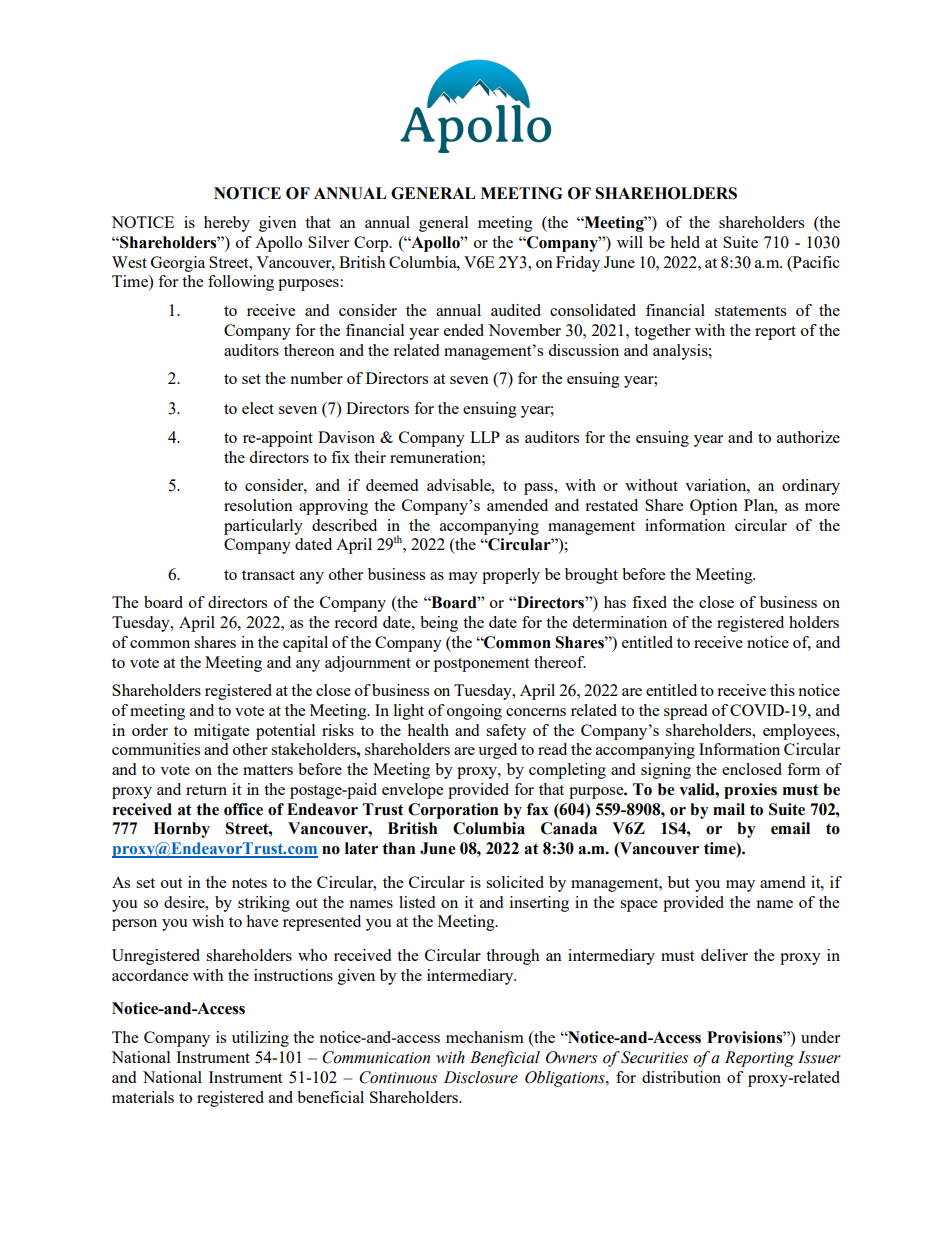  Describe the element at coordinates (714, 507) in the screenshot. I see `Option` at that location.
